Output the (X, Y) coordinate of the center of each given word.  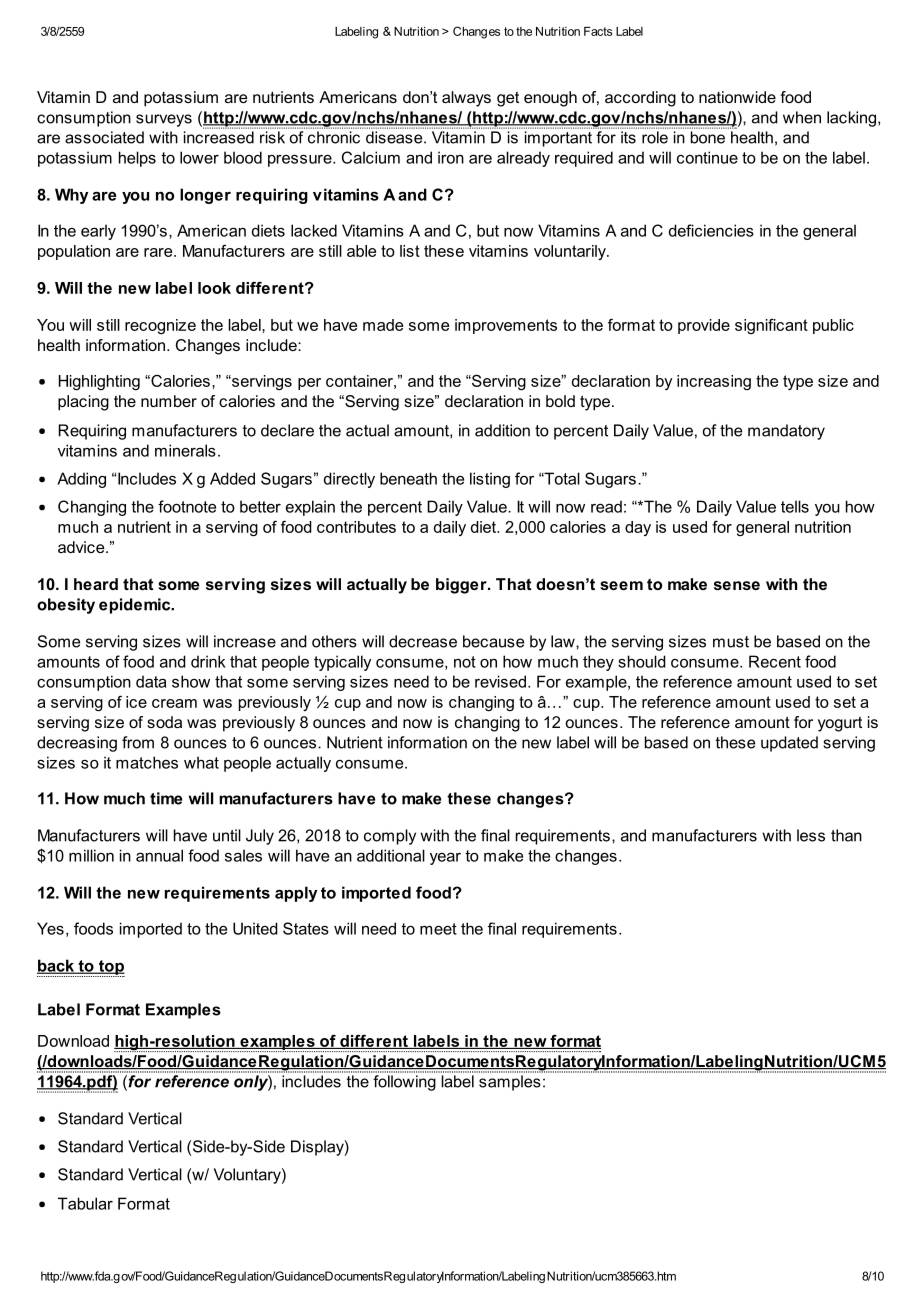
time (166, 798)
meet (438, 929)
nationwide (737, 97)
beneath (408, 478)
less (811, 835)
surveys (164, 120)
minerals (185, 450)
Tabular (85, 1203)
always (466, 99)
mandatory (786, 432)
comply (390, 837)
